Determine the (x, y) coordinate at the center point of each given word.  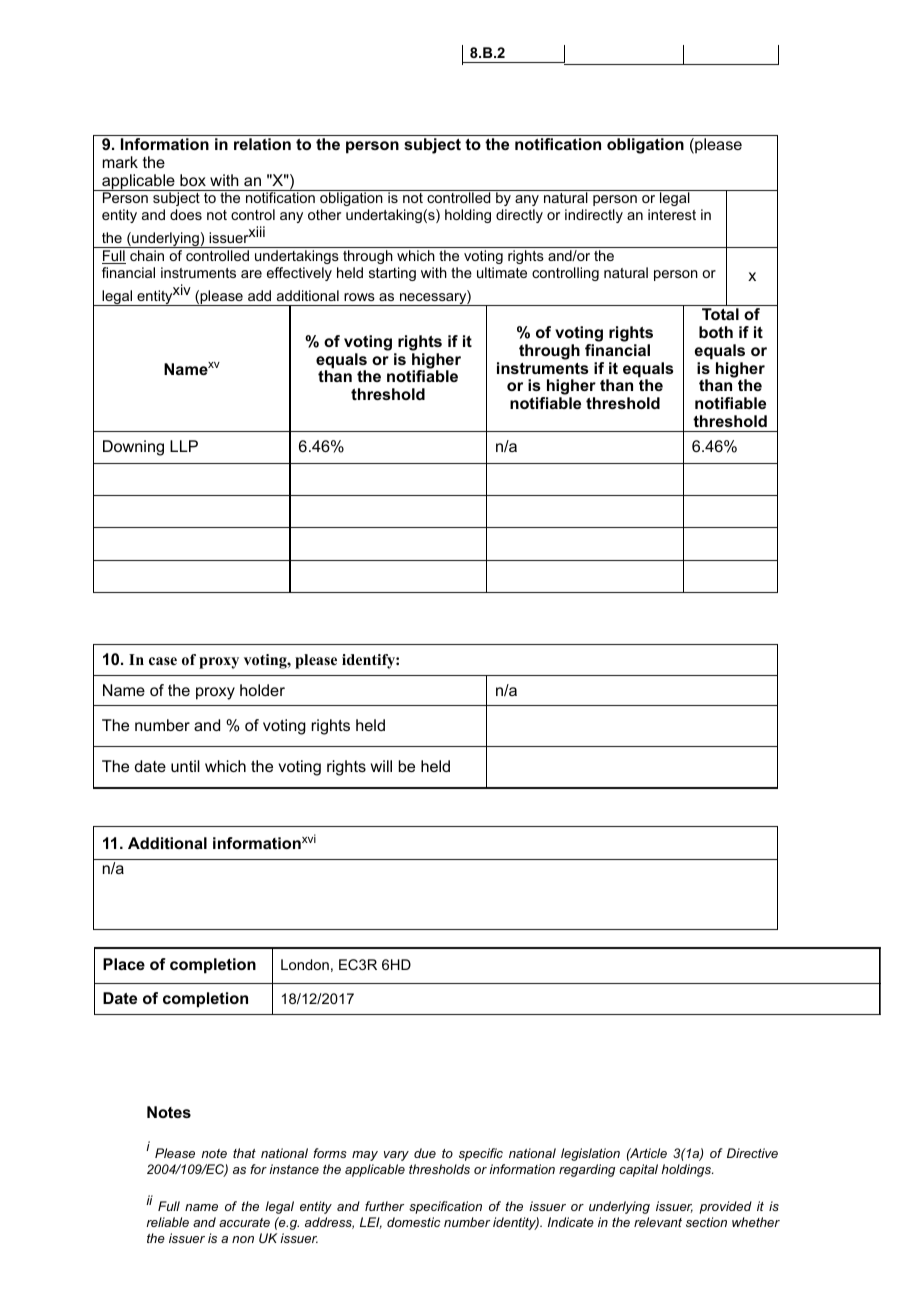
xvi (309, 838)
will (381, 766)
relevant (658, 1222)
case (163, 661)
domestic (413, 1222)
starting (392, 274)
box (193, 180)
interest (672, 214)
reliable (167, 1222)
